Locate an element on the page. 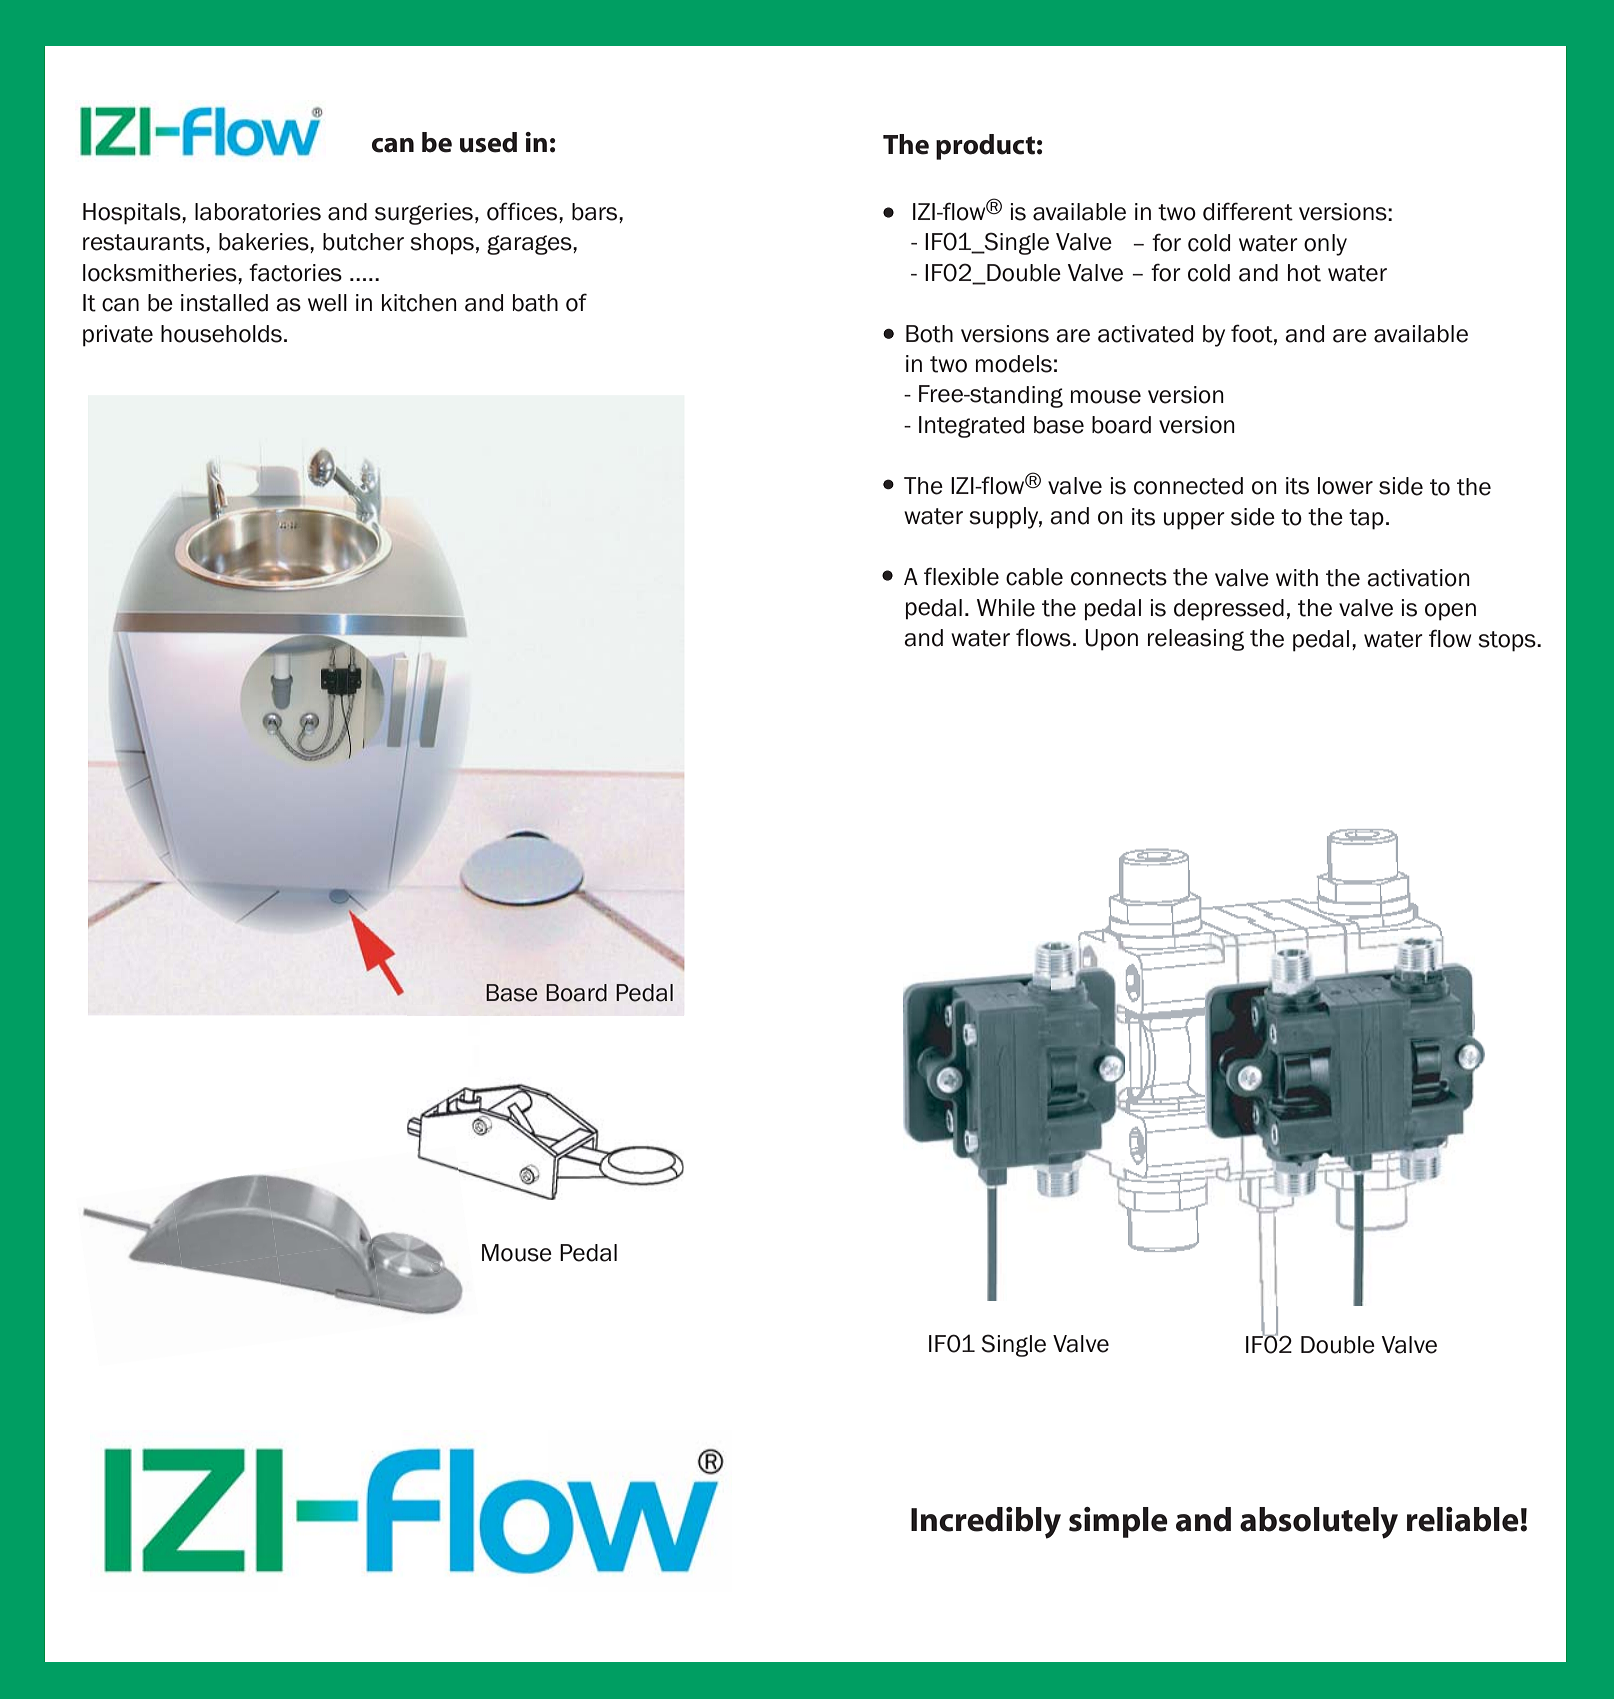 The image size is (1614, 1699). absolutely is located at coordinates (1319, 1523).
